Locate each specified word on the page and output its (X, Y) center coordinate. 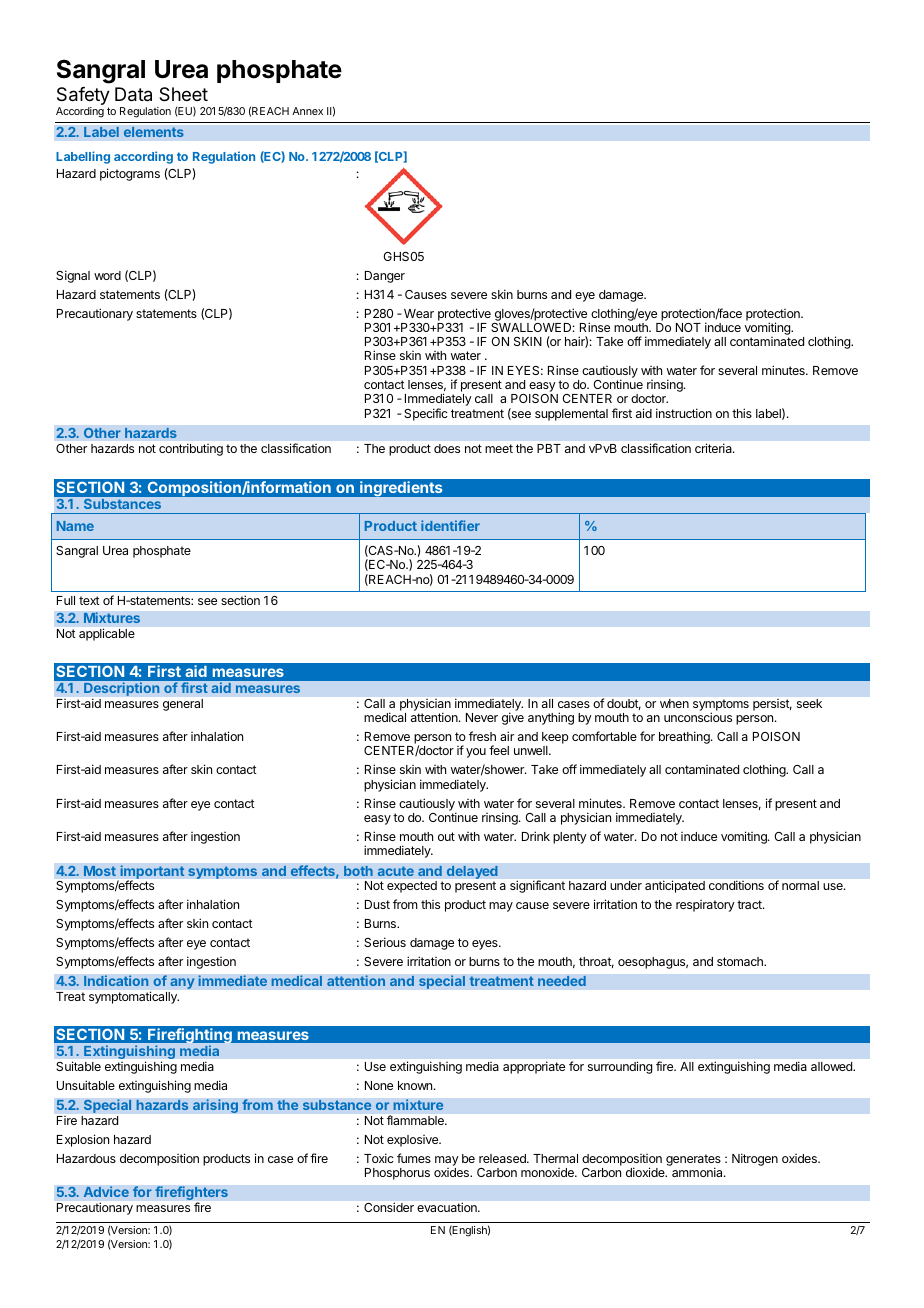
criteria (714, 448)
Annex (307, 111)
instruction (684, 413)
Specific (426, 414)
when (674, 703)
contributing (191, 449)
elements (153, 132)
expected (412, 887)
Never (482, 717)
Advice (106, 1192)
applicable (107, 634)
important (151, 873)
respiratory (705, 906)
